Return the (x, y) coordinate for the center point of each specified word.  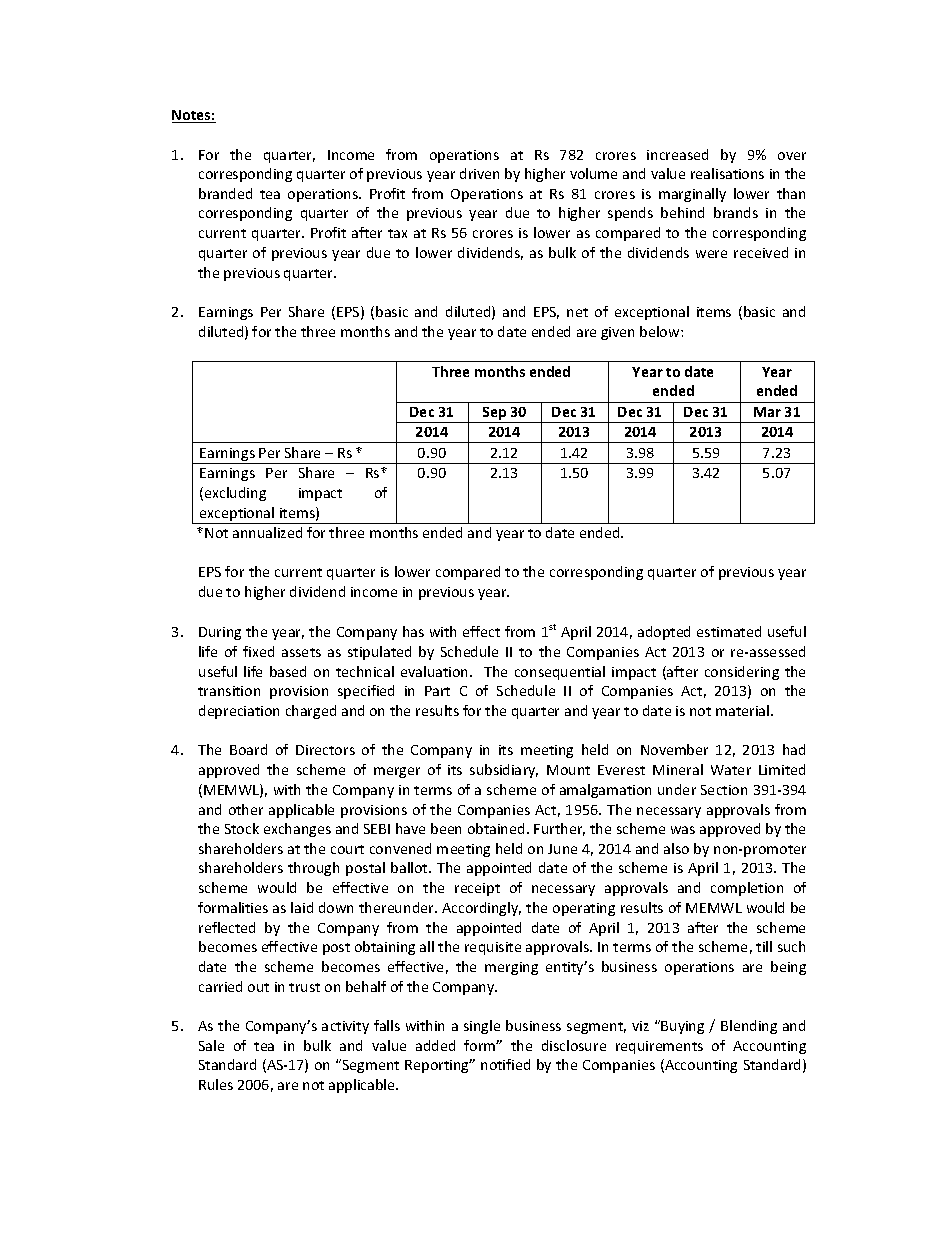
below (661, 331)
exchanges (297, 830)
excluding (235, 494)
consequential (560, 673)
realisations (727, 173)
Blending (749, 1027)
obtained (496, 828)
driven (479, 173)
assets (301, 652)
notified (505, 1064)
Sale (211, 1045)
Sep (495, 415)
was (683, 830)
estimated (729, 631)
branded (225, 193)
